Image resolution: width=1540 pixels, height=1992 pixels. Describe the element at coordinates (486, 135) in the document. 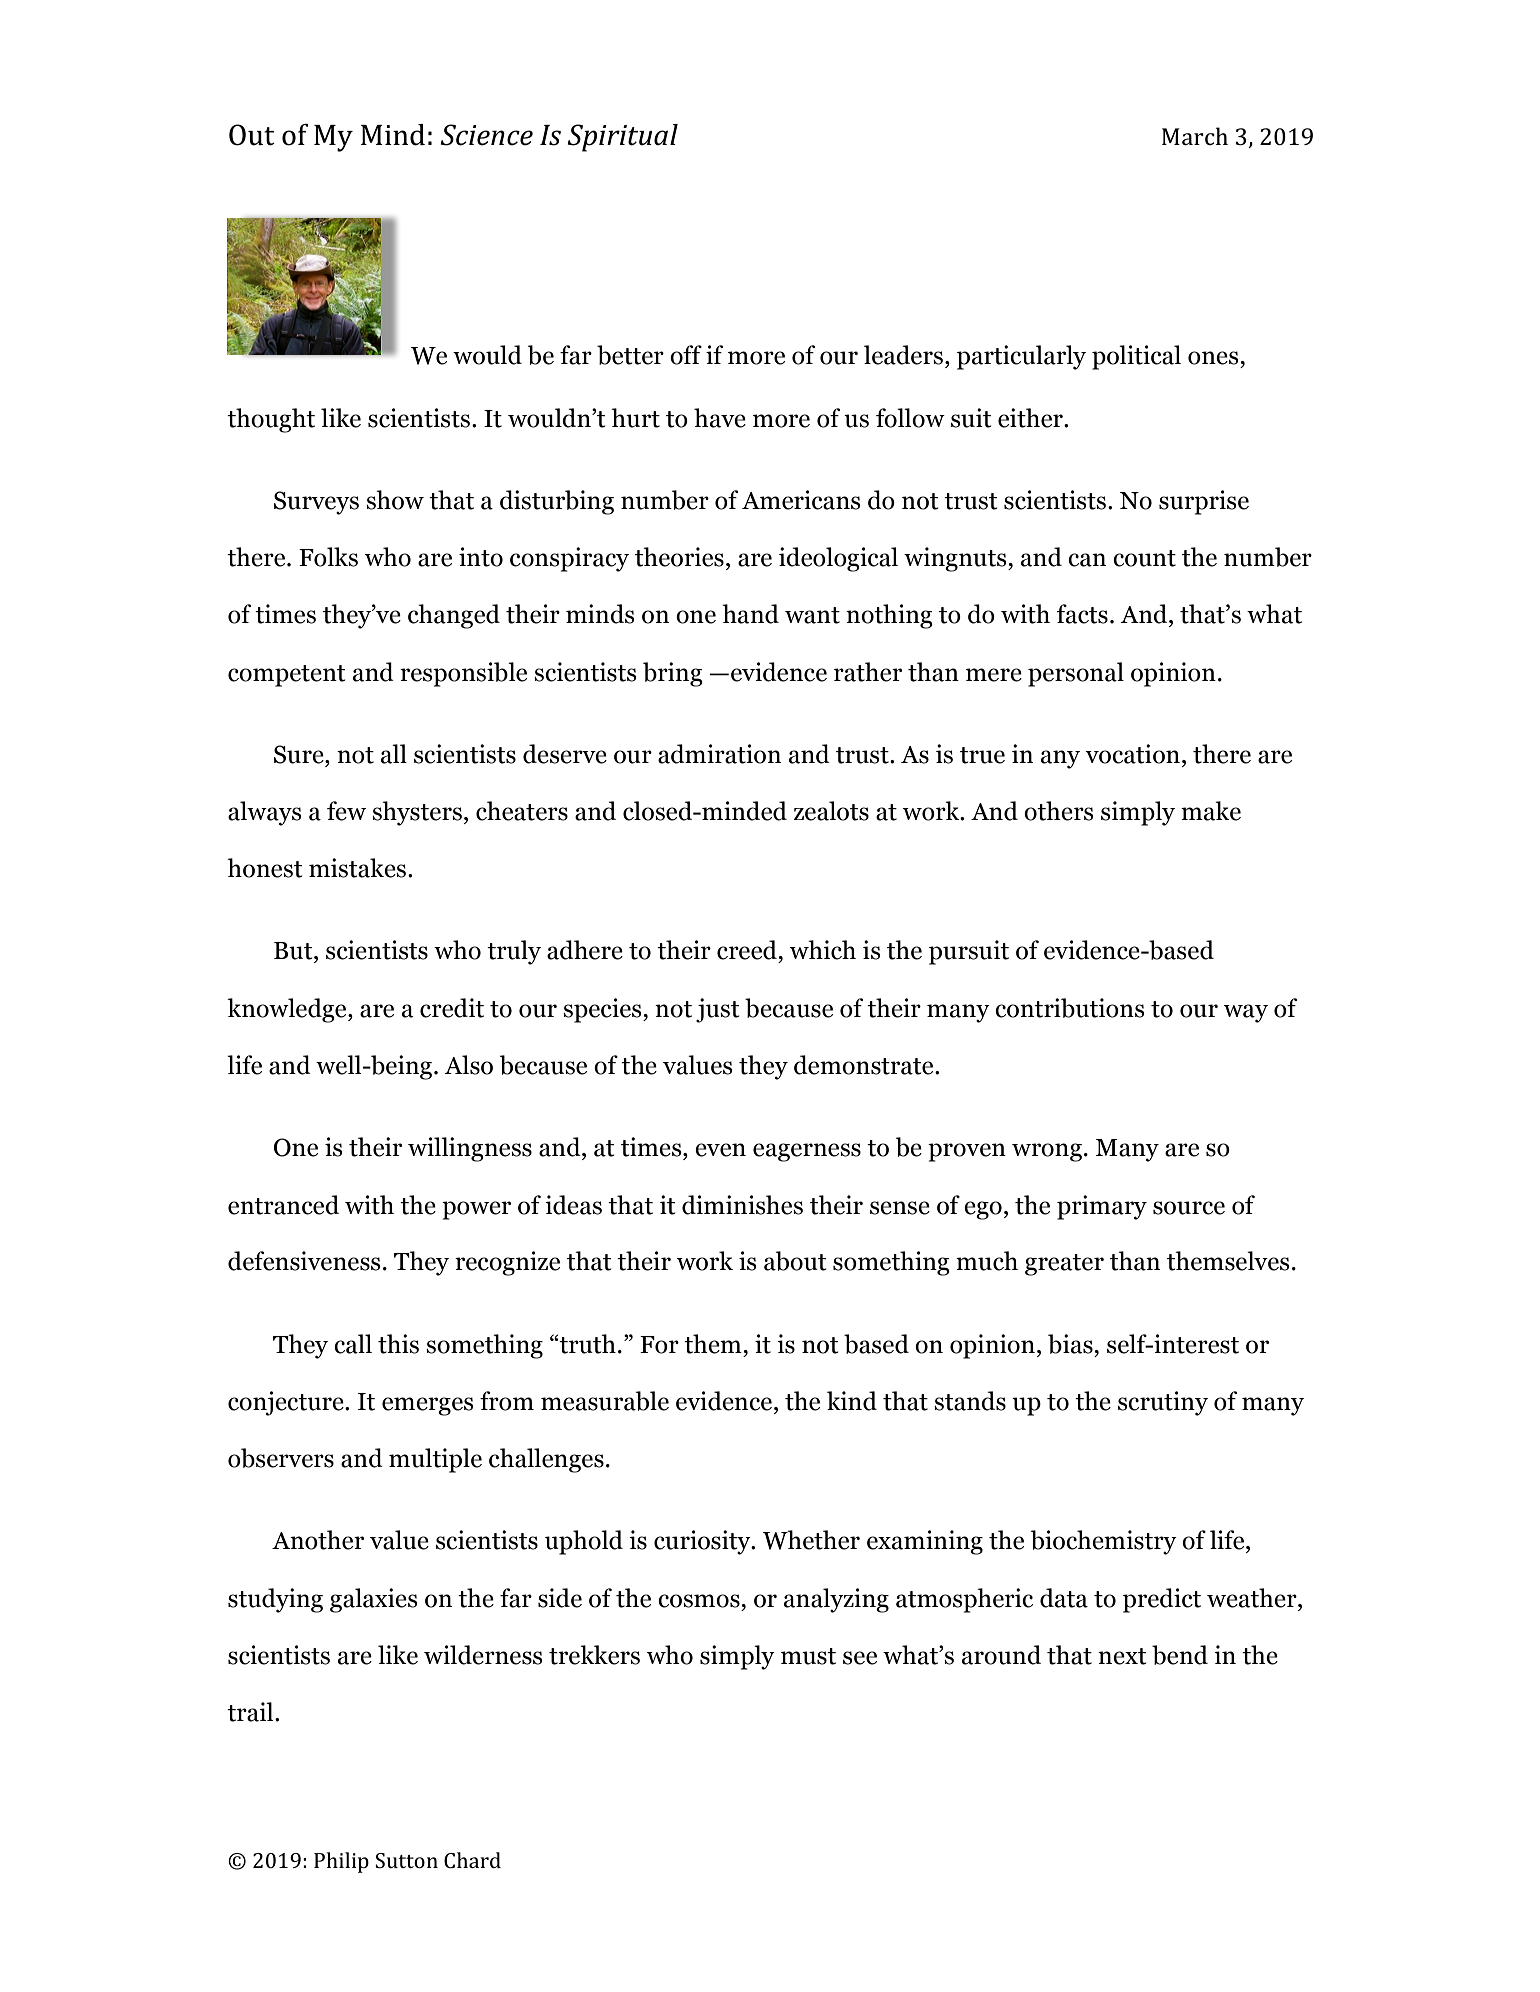

I see `Science` at that location.
